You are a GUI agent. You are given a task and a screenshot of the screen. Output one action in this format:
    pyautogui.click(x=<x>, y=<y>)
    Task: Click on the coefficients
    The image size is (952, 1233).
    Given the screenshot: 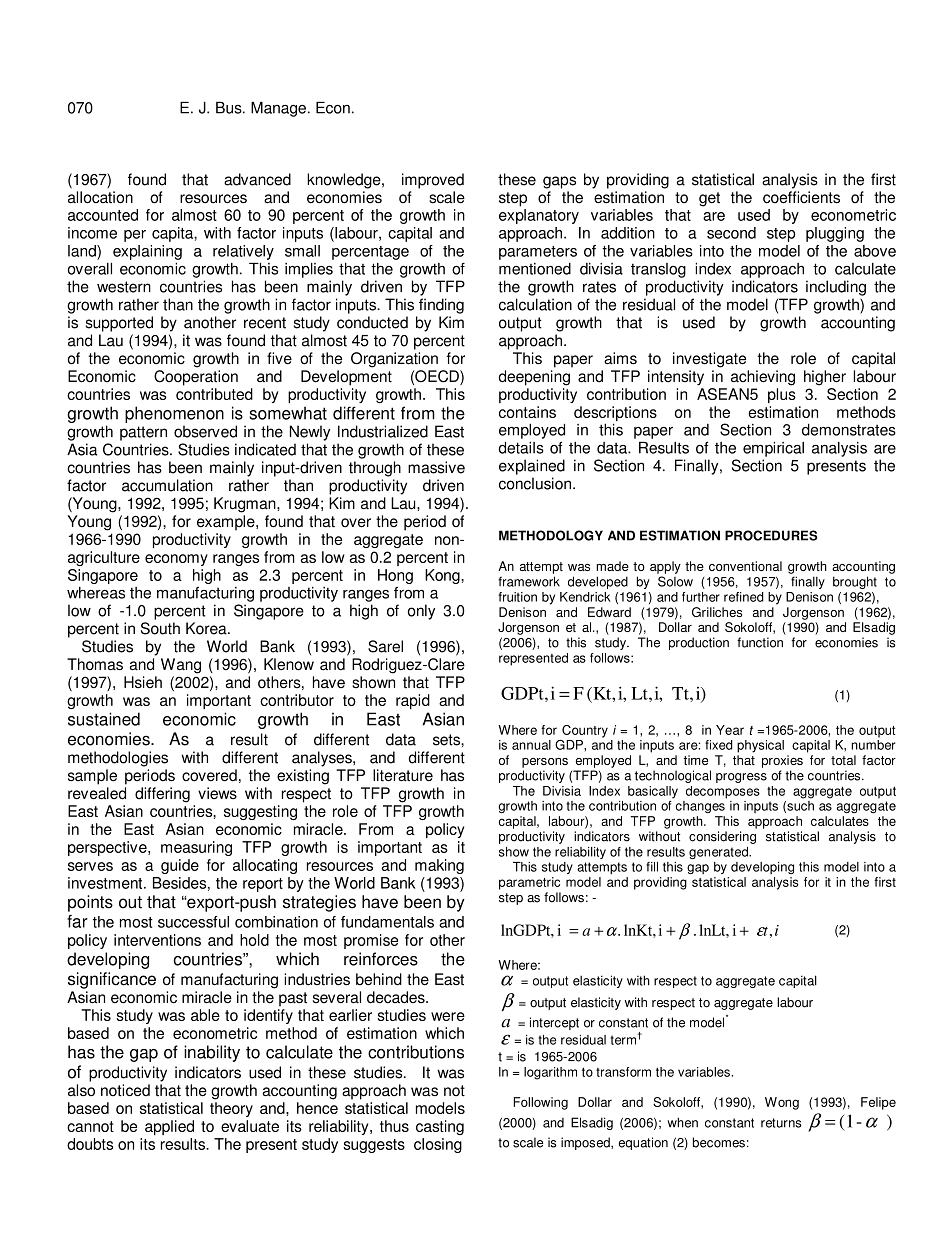 What is the action you would take?
    pyautogui.click(x=801, y=197)
